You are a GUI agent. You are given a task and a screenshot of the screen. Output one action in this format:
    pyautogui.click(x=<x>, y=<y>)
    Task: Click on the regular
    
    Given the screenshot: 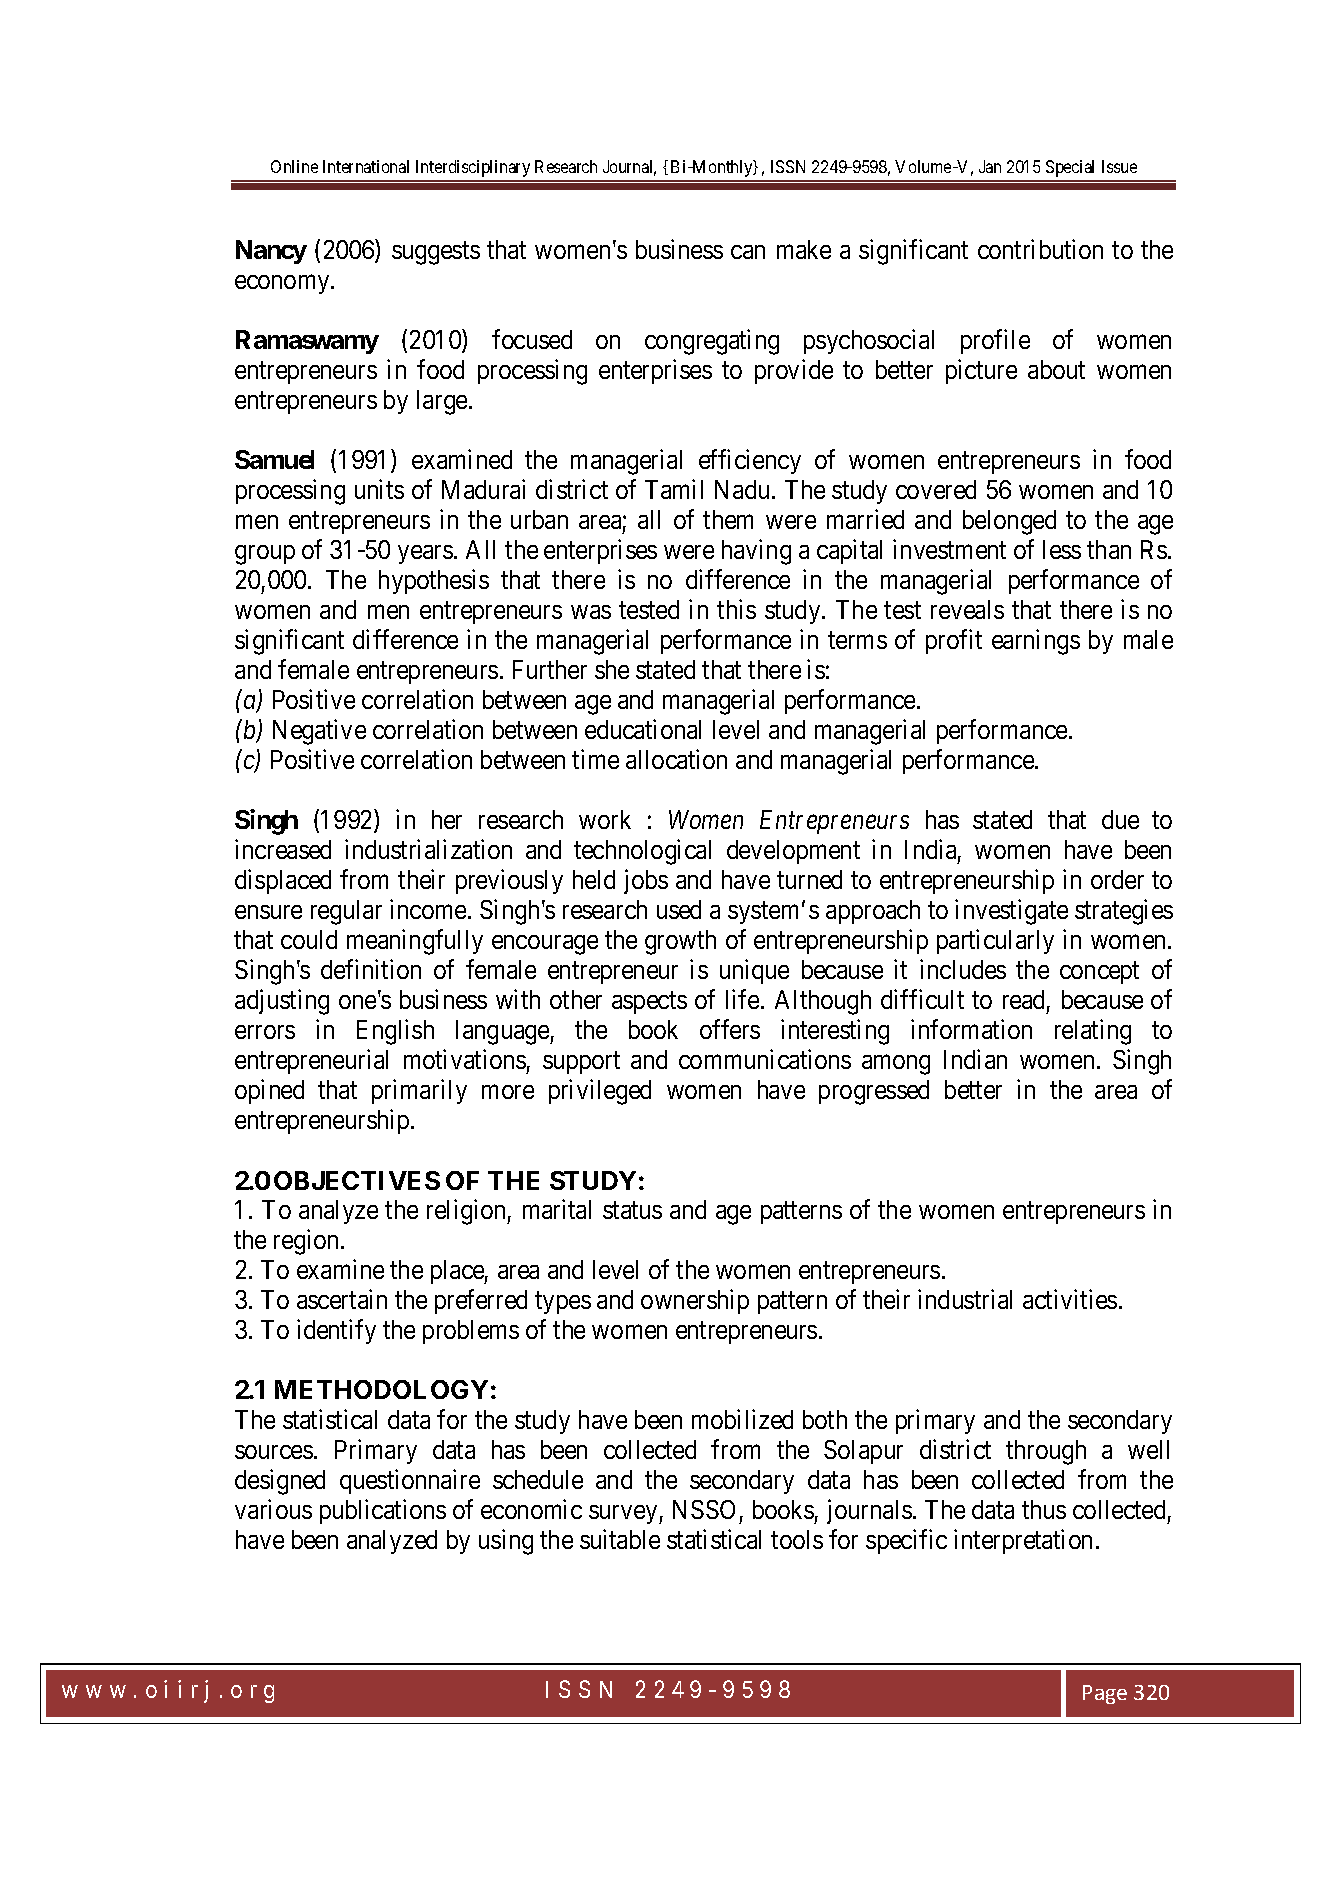 What is the action you would take?
    pyautogui.click(x=346, y=912)
